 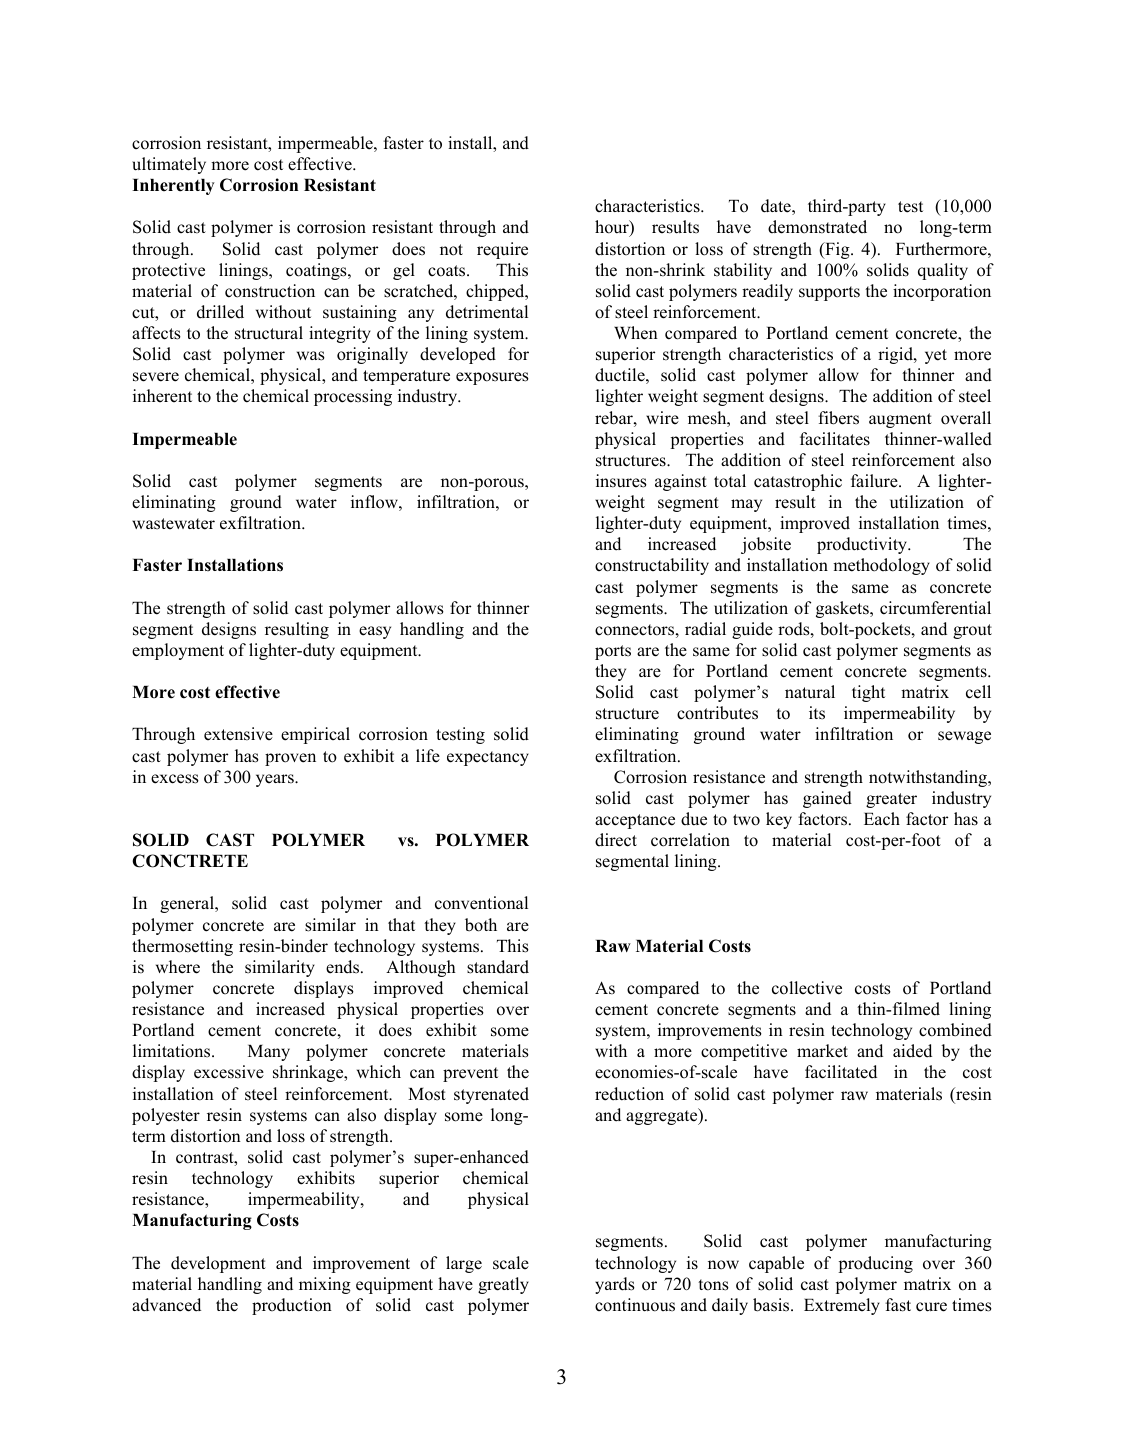 I want to click on expectancy, so click(x=488, y=758).
